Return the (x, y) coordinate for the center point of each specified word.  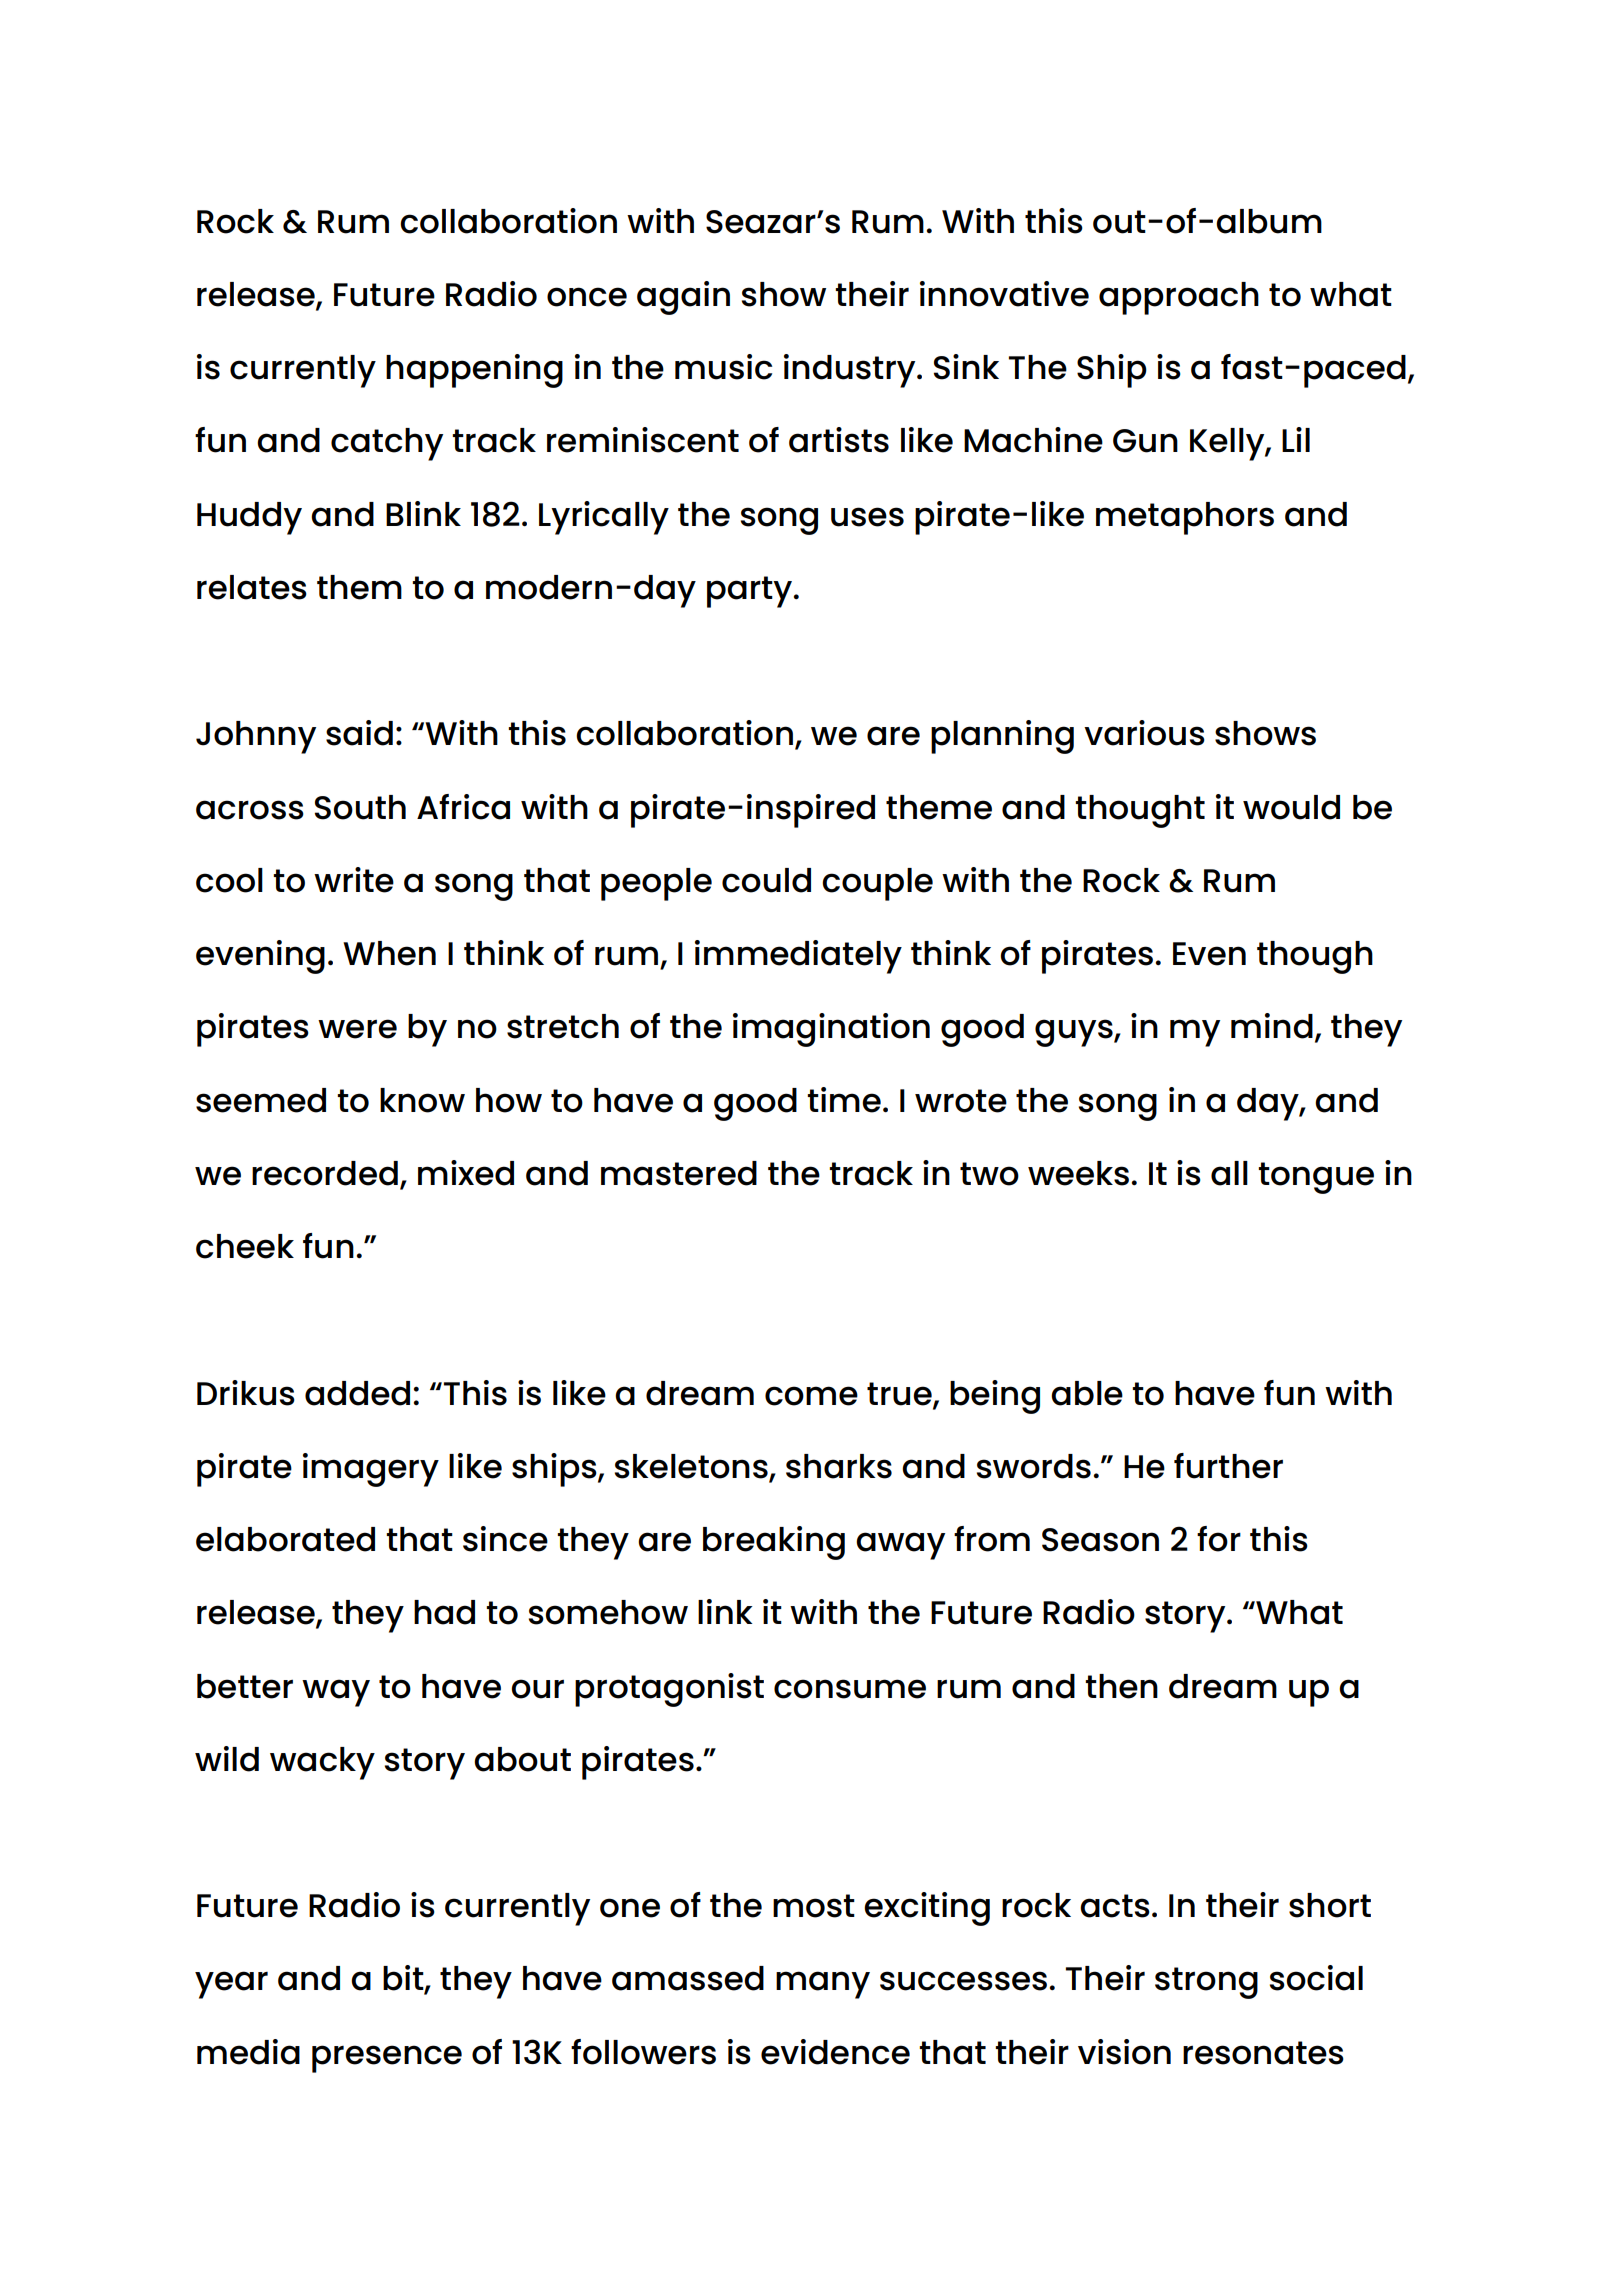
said (359, 733)
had (444, 1612)
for (1219, 1539)
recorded (325, 1173)
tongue (1316, 1178)
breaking (774, 1543)
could (766, 880)
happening (474, 371)
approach (1179, 298)
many (823, 1985)
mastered (679, 1173)
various (1144, 733)
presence (387, 2059)
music (723, 367)
